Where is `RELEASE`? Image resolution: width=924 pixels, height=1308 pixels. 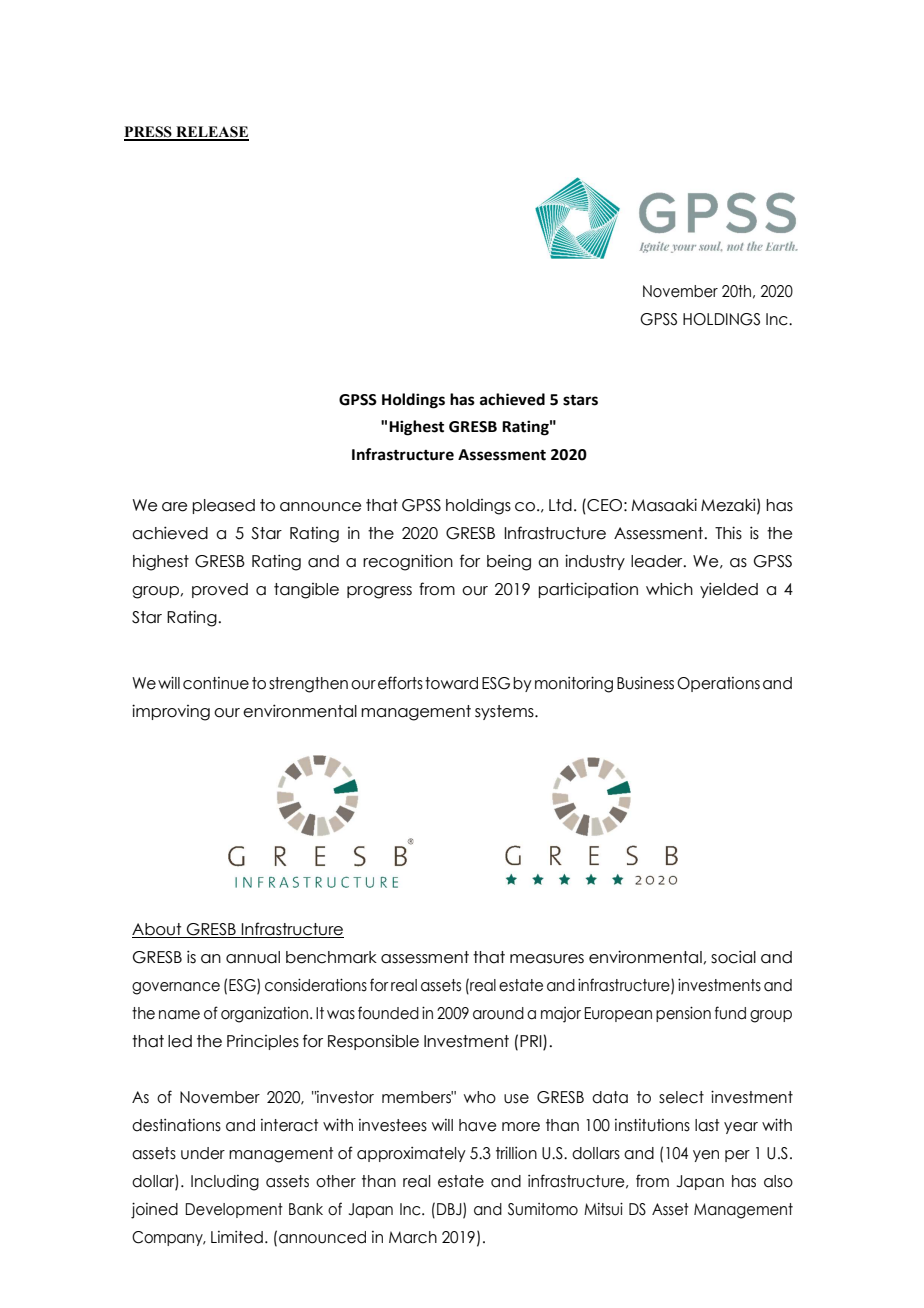
RELEASE is located at coordinates (211, 133).
